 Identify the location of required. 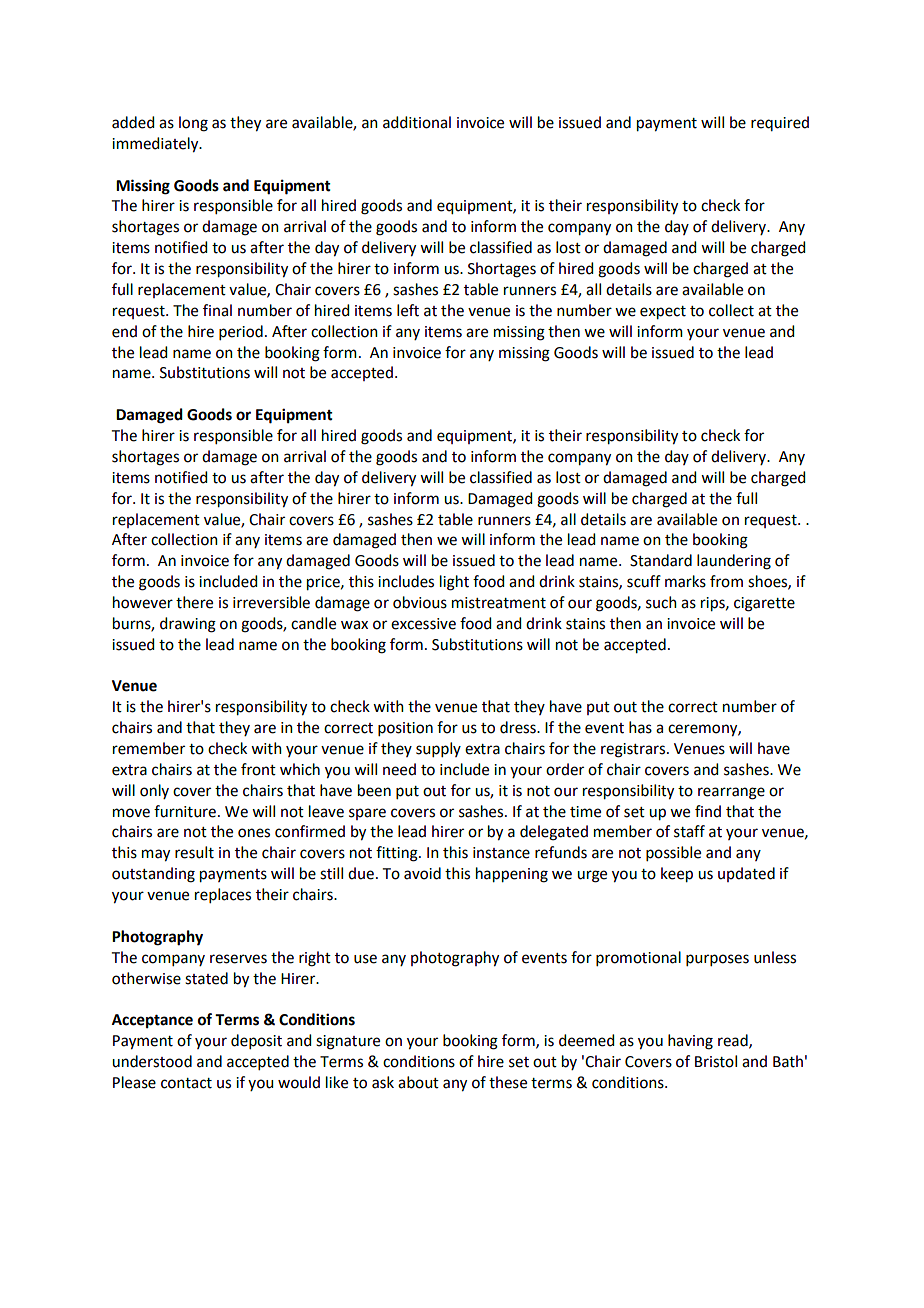
(780, 123).
